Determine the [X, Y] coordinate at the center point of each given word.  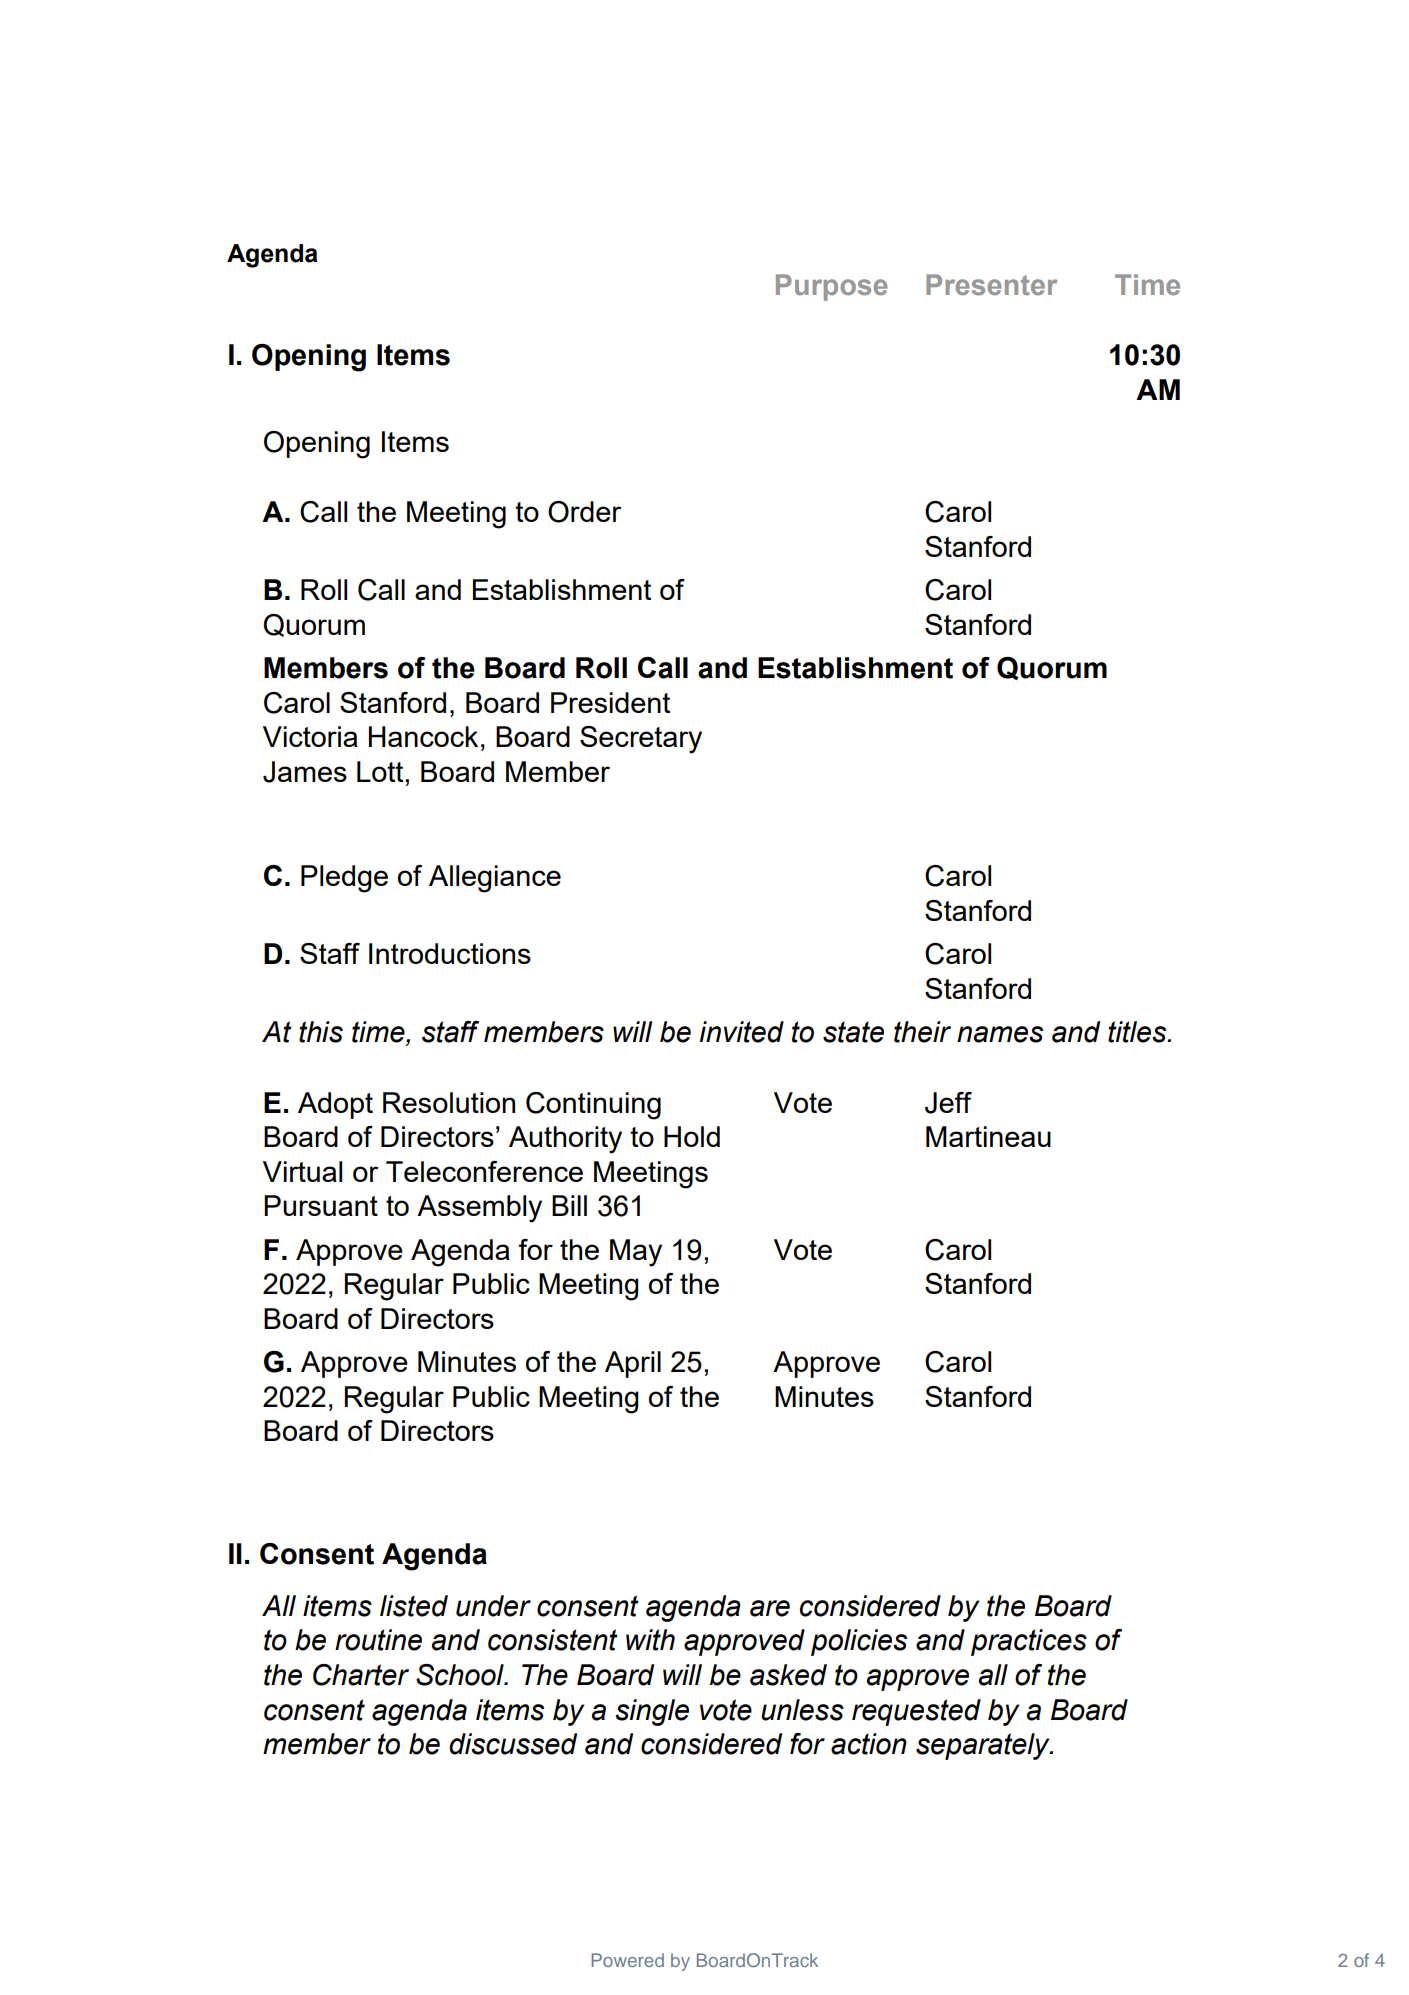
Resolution [449, 1102]
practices [1029, 1642]
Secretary [641, 740]
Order [585, 512]
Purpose [832, 287]
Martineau [988, 1136]
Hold [692, 1136]
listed [414, 1606]
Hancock [423, 736]
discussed [513, 1744]
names [1000, 1034]
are [770, 1608]
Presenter [991, 285]
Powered [627, 1960]
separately [984, 1746]
